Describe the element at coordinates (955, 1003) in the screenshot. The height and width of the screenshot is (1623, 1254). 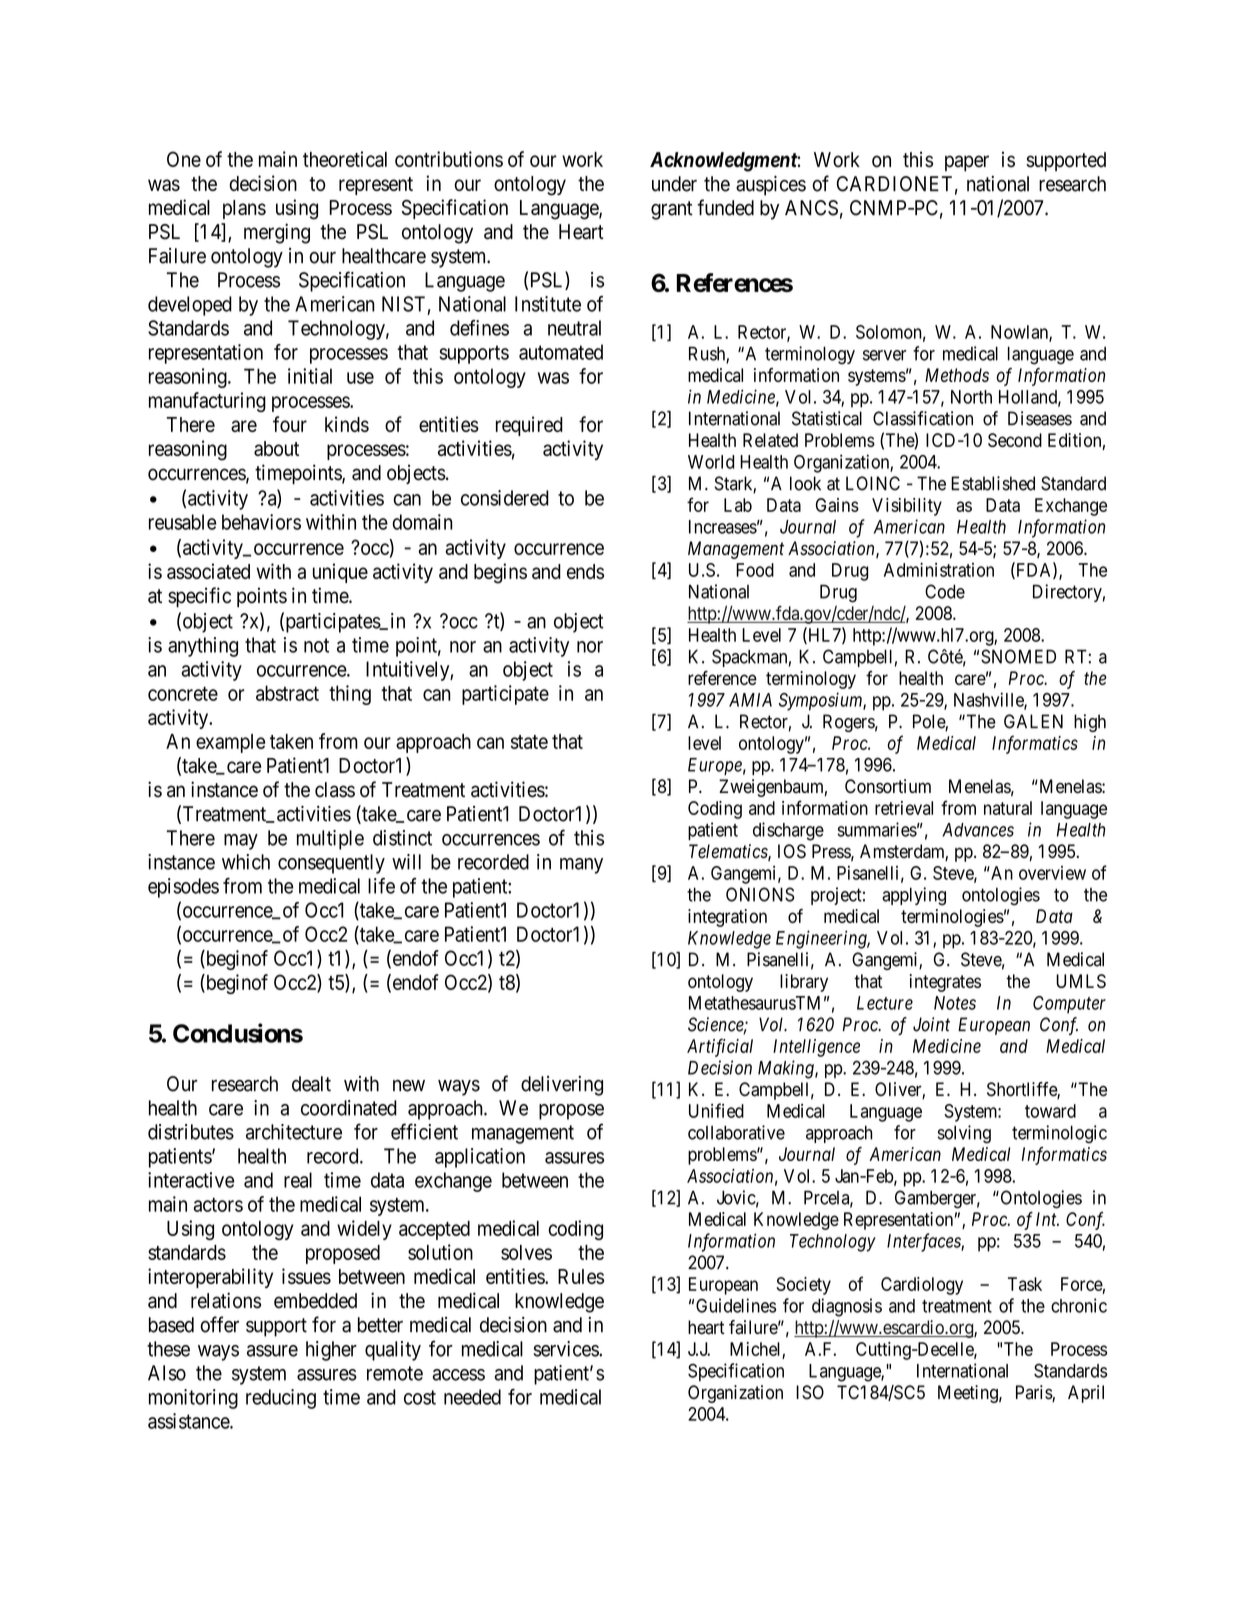
I see `Notes` at that location.
